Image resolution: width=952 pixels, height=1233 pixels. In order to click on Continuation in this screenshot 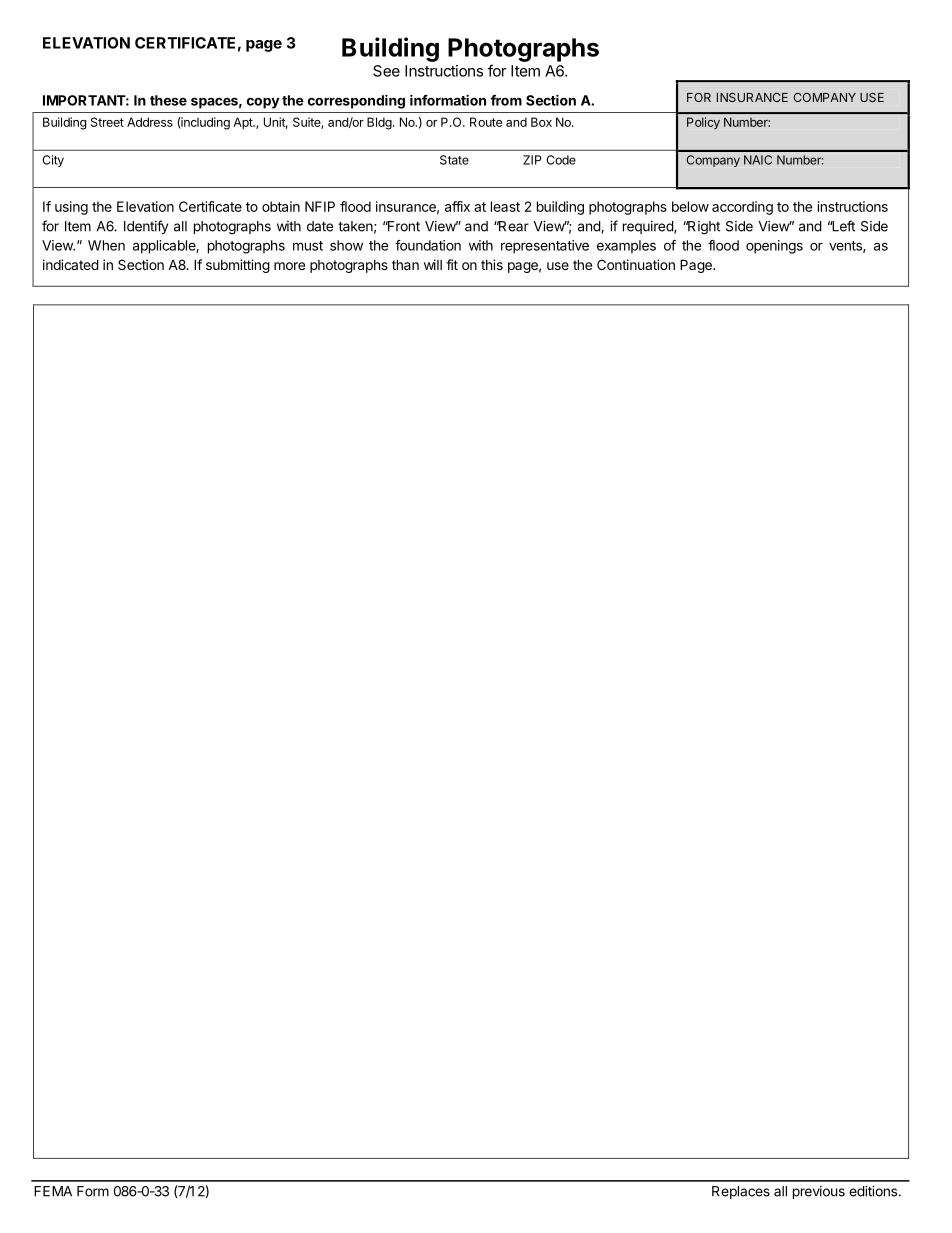, I will do `click(636, 264)`.
